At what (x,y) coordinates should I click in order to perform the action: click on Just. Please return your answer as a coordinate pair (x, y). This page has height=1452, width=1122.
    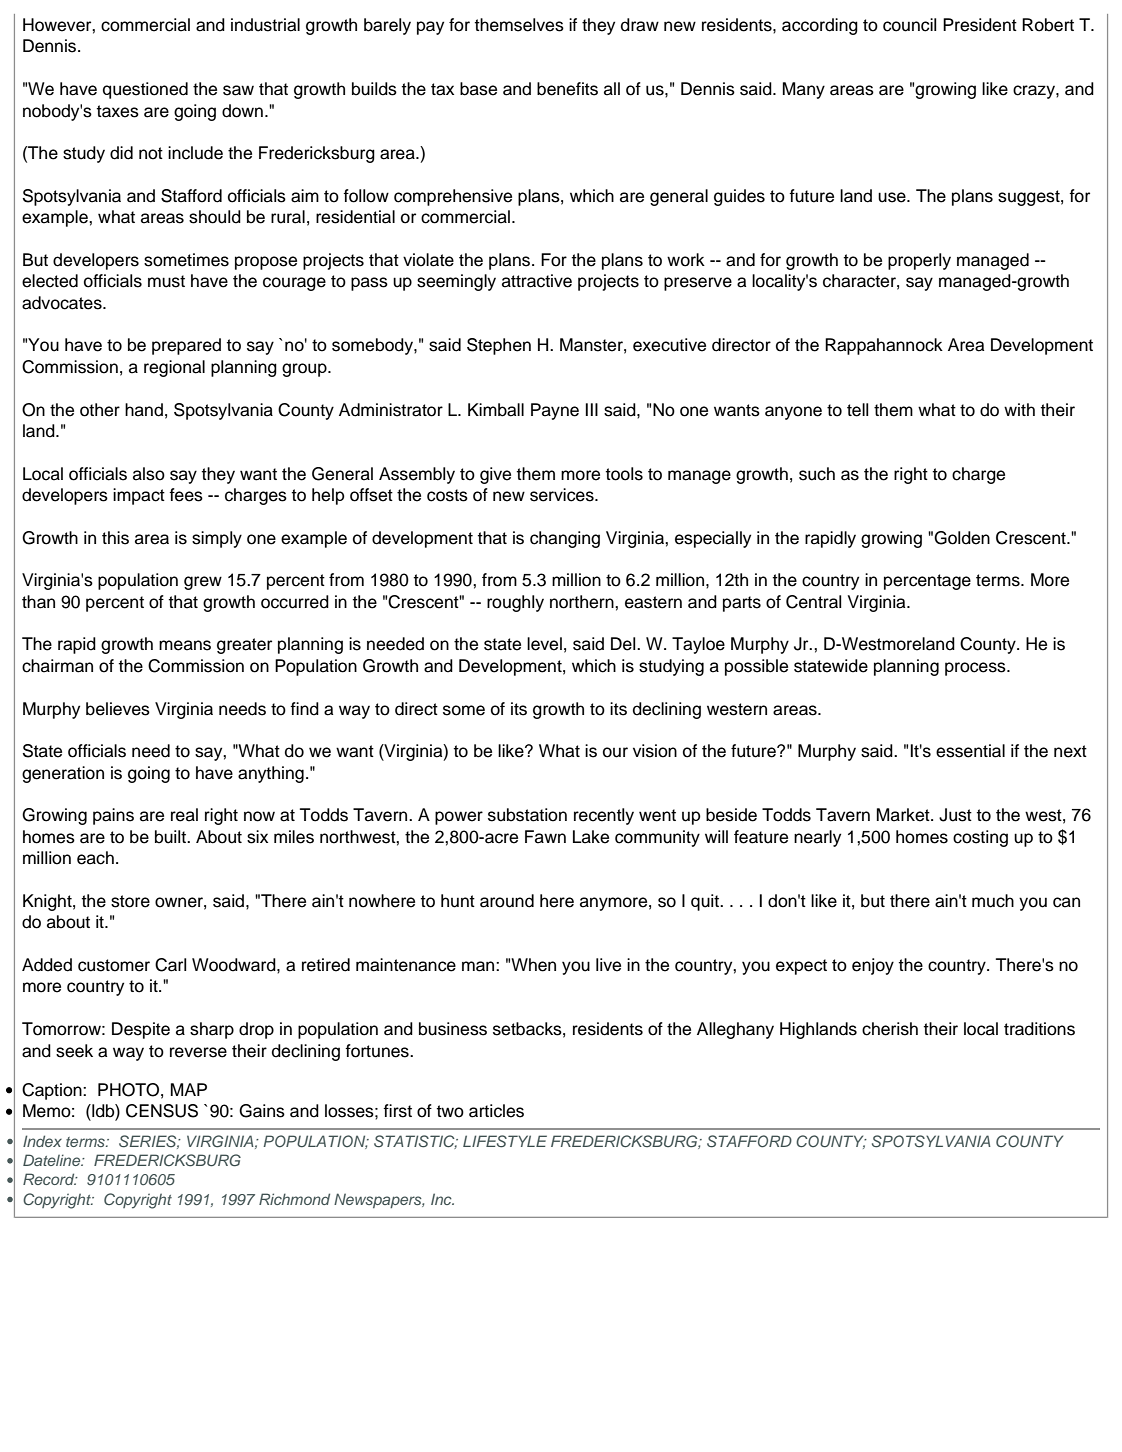
    Looking at the image, I should click on (955, 815).
